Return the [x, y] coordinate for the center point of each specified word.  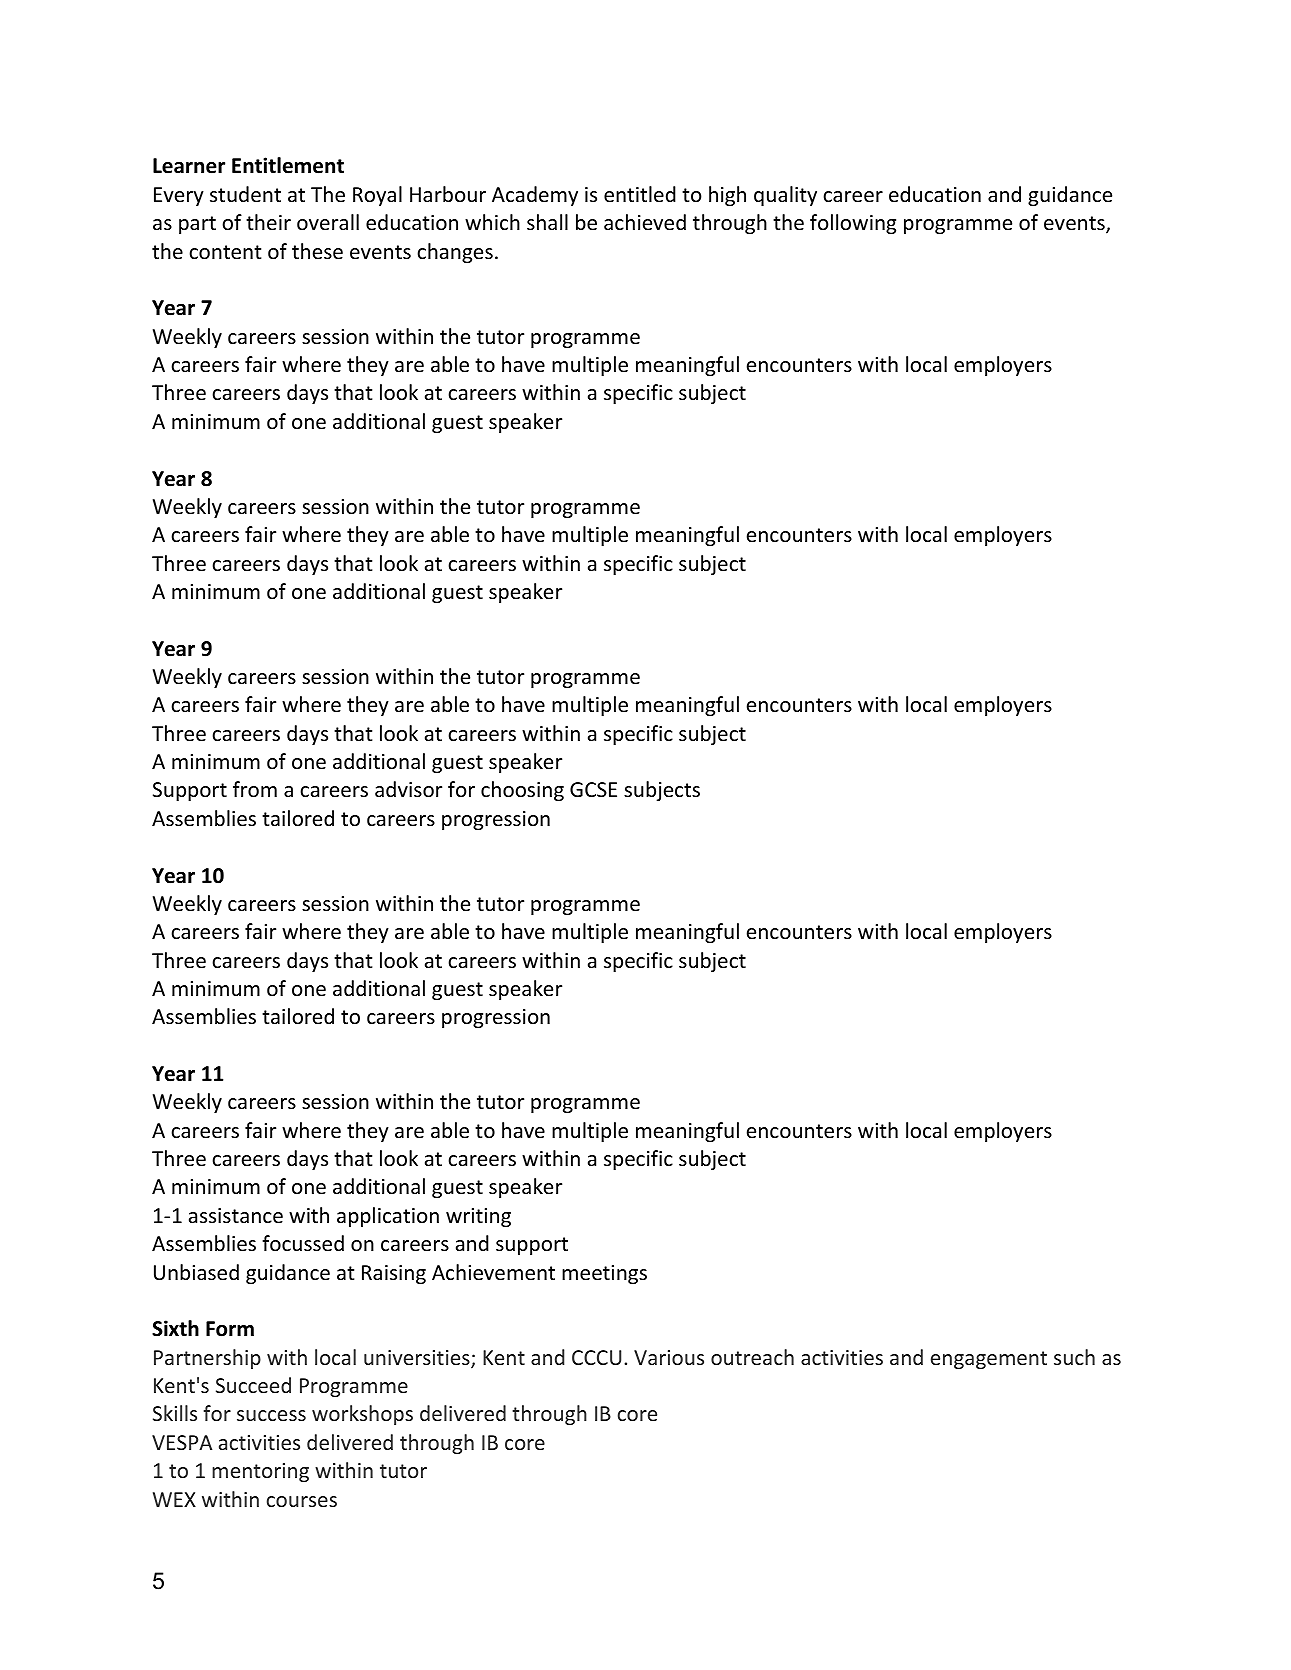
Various [669, 1357]
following [853, 224]
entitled [640, 194]
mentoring [260, 1472]
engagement [989, 1360]
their [268, 222]
